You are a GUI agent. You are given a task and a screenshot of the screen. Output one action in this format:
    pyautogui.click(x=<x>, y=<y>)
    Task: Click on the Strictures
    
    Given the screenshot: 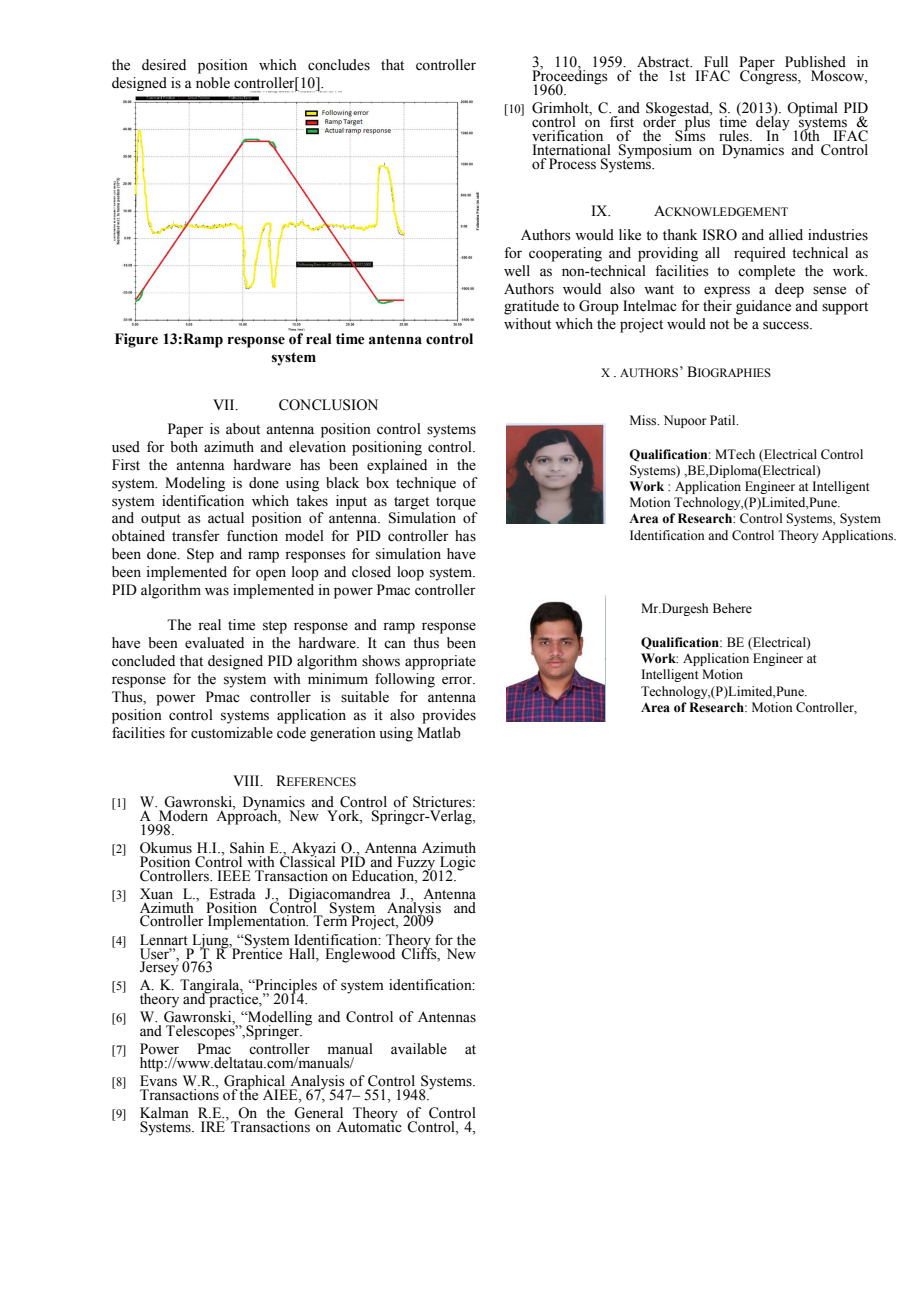 What is the action you would take?
    pyautogui.click(x=443, y=802)
